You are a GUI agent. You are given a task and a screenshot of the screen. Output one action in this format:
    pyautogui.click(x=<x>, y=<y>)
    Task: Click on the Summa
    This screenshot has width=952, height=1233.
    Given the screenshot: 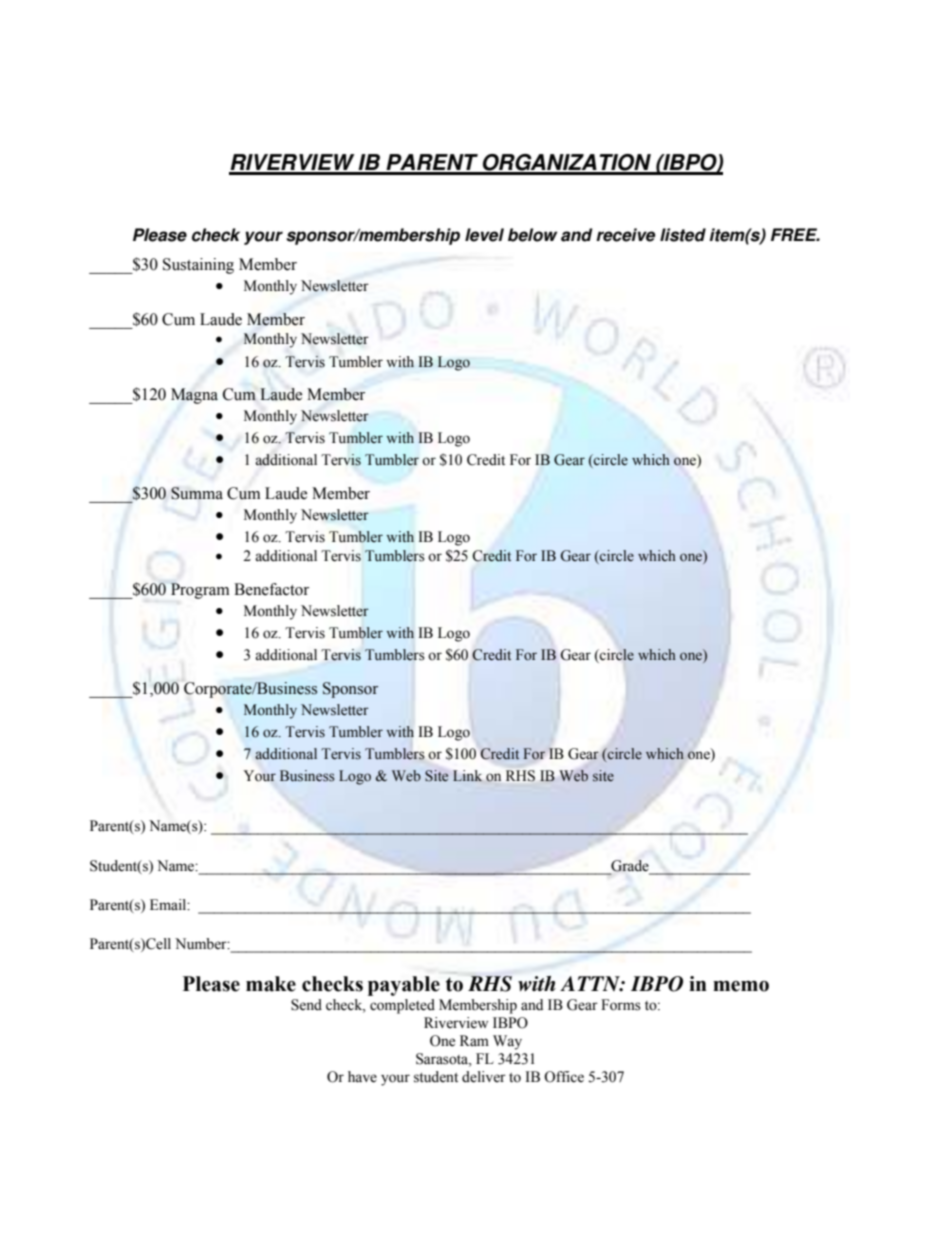 What is the action you would take?
    pyautogui.click(x=197, y=493)
